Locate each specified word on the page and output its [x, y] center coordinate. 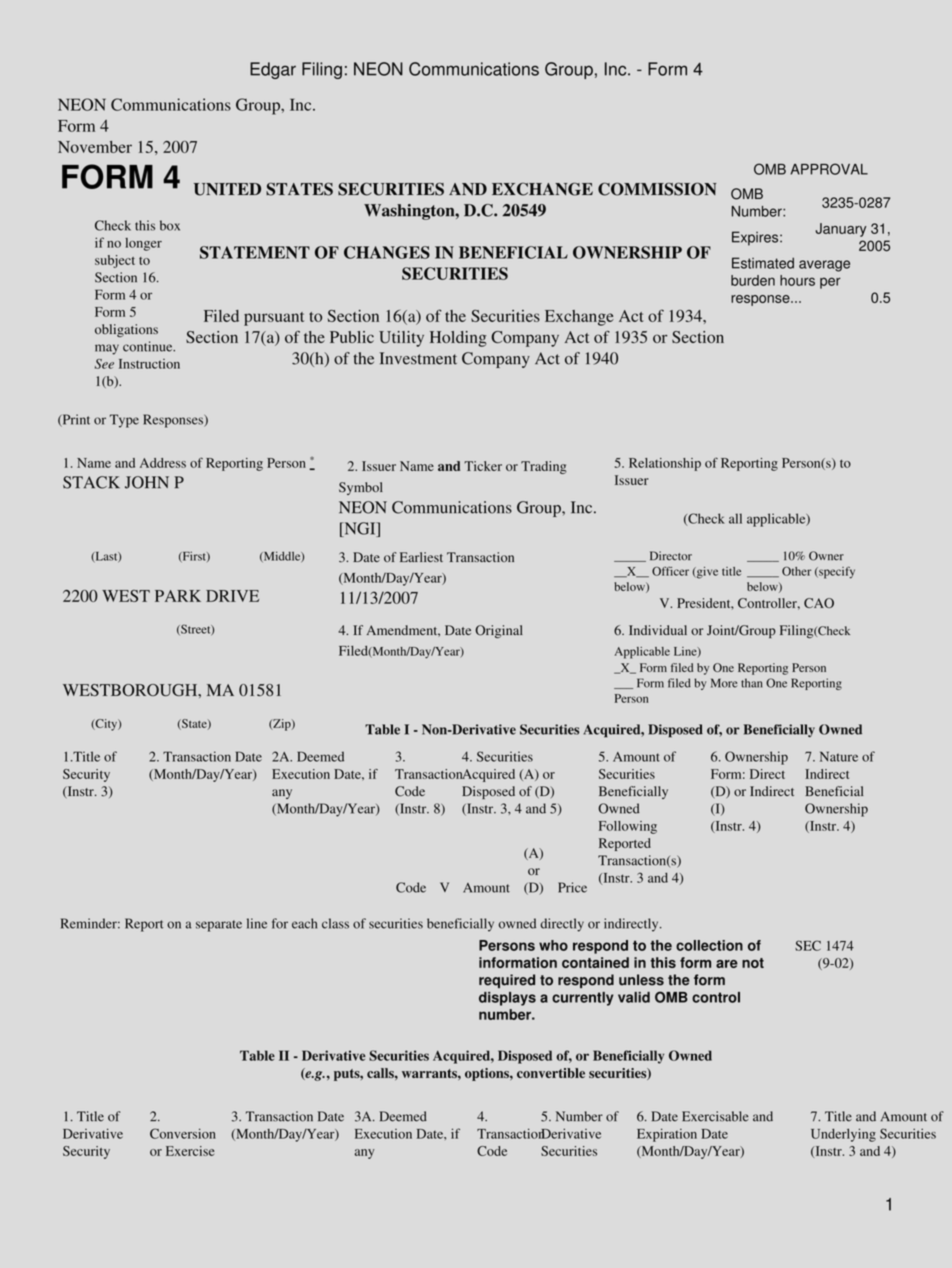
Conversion [183, 1133]
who [553, 945]
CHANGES [387, 252]
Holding [458, 339]
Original [499, 631]
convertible [551, 1073]
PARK [178, 596]
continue [149, 346]
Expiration [667, 1135]
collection [709, 945]
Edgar [273, 70]
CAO [819, 603]
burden [753, 280]
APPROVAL [829, 169]
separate [219, 926]
